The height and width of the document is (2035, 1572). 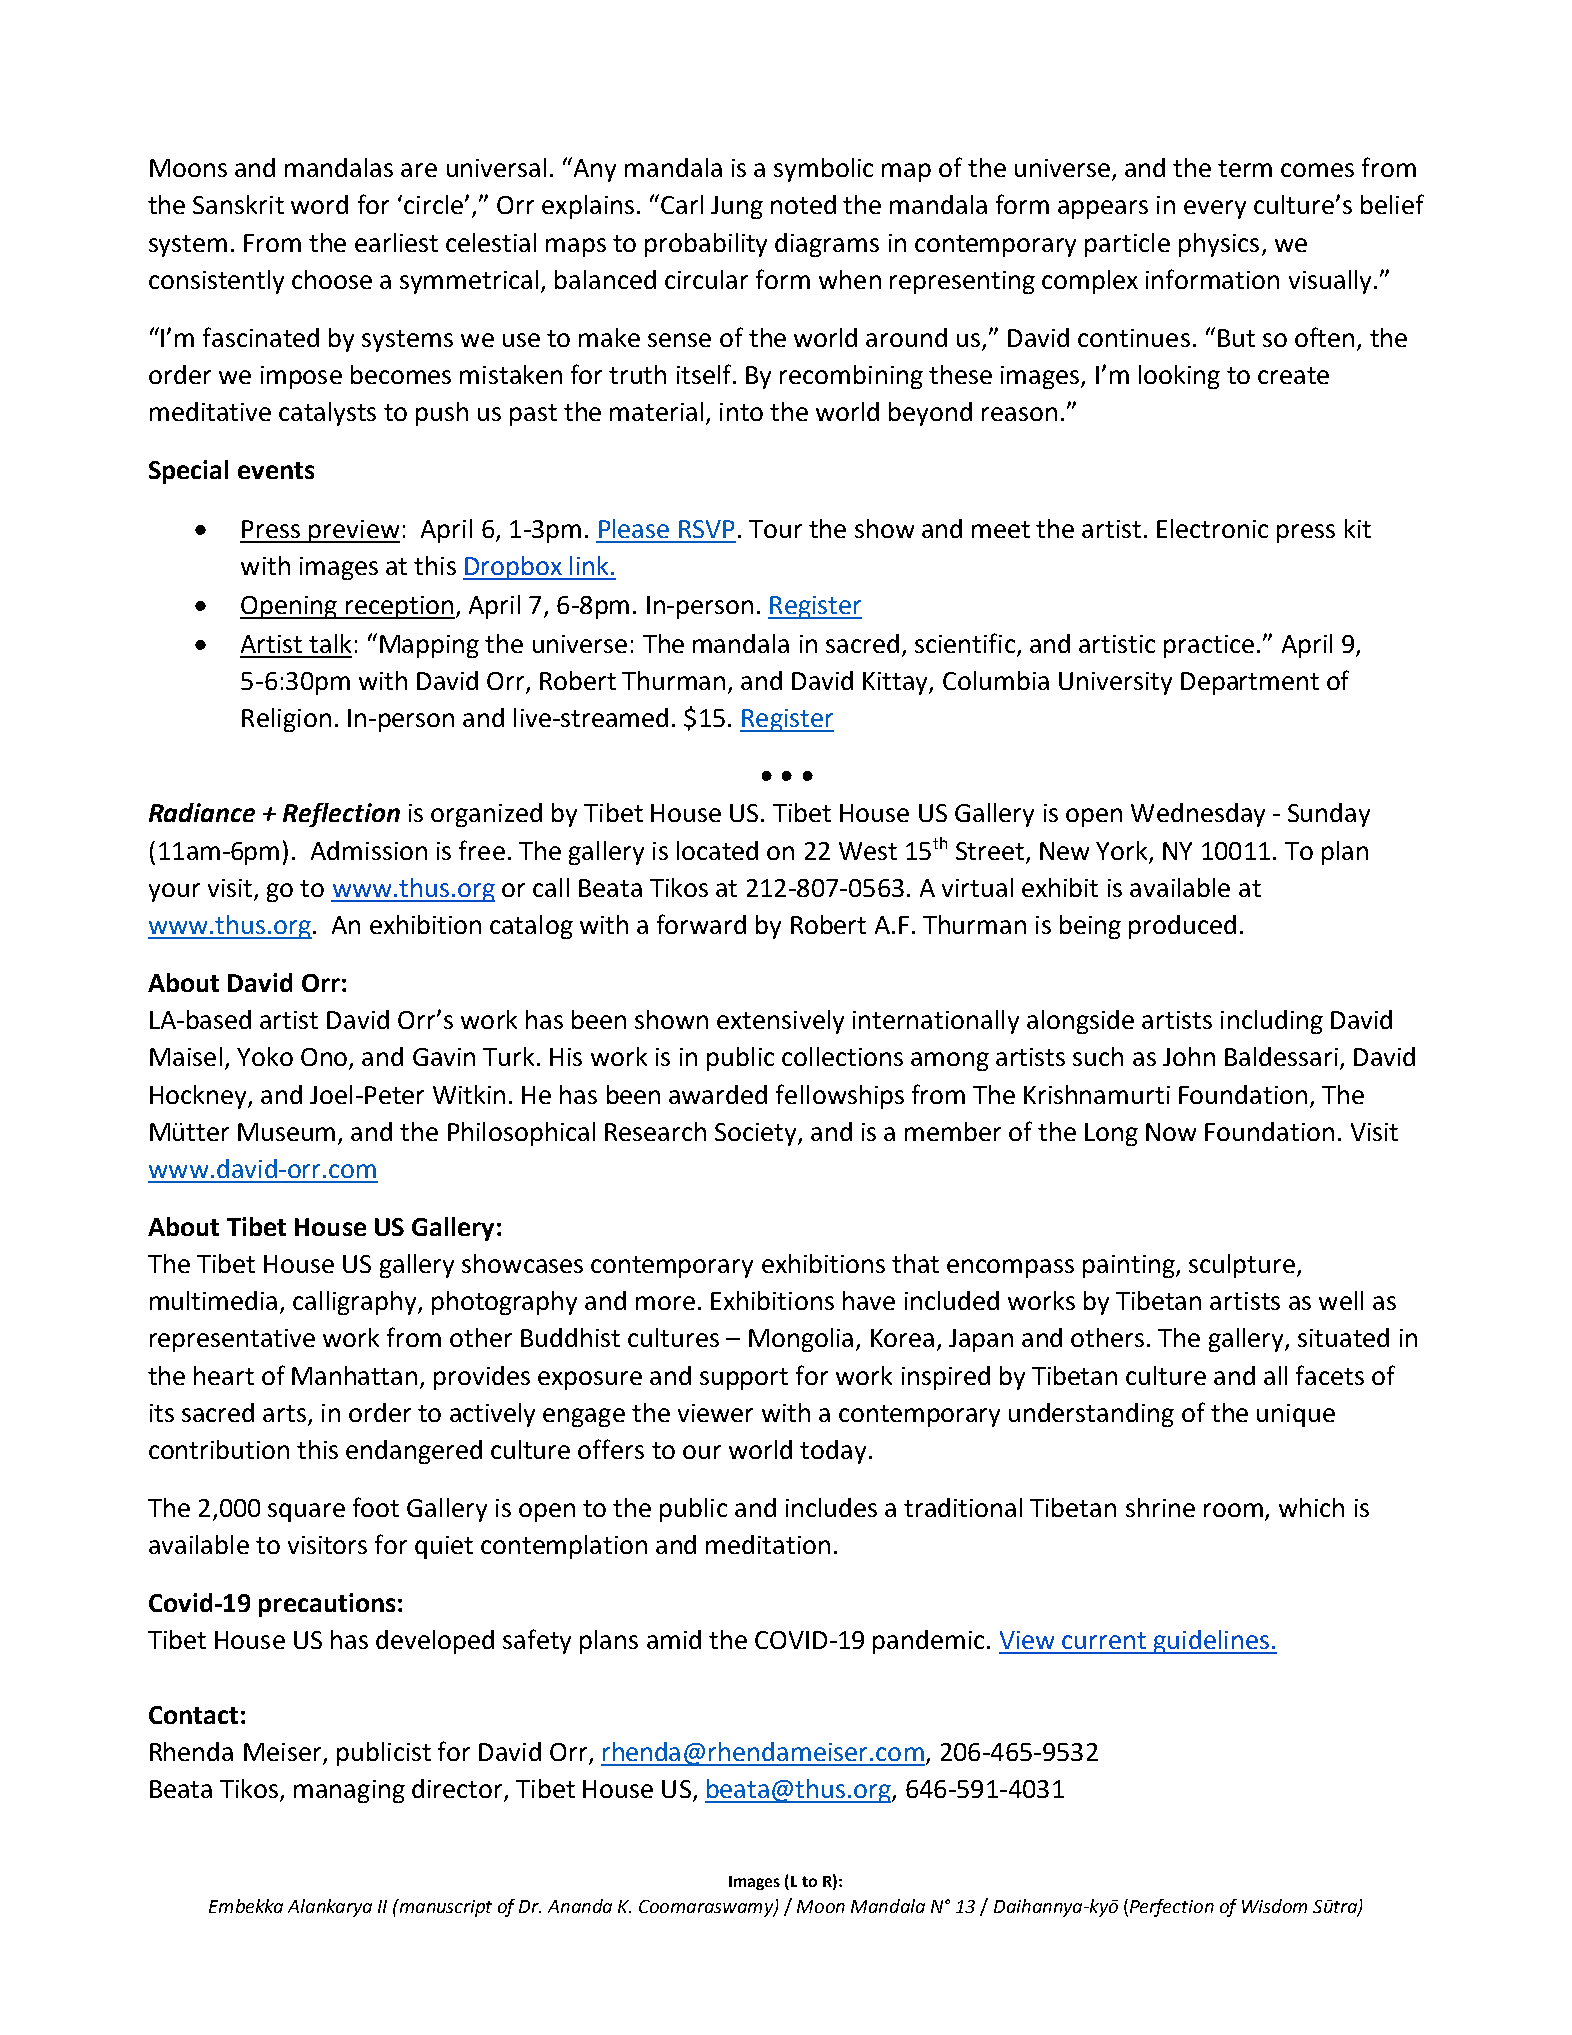 What do you see at coordinates (1242, 1266) in the document?
I see `sculpture` at bounding box center [1242, 1266].
